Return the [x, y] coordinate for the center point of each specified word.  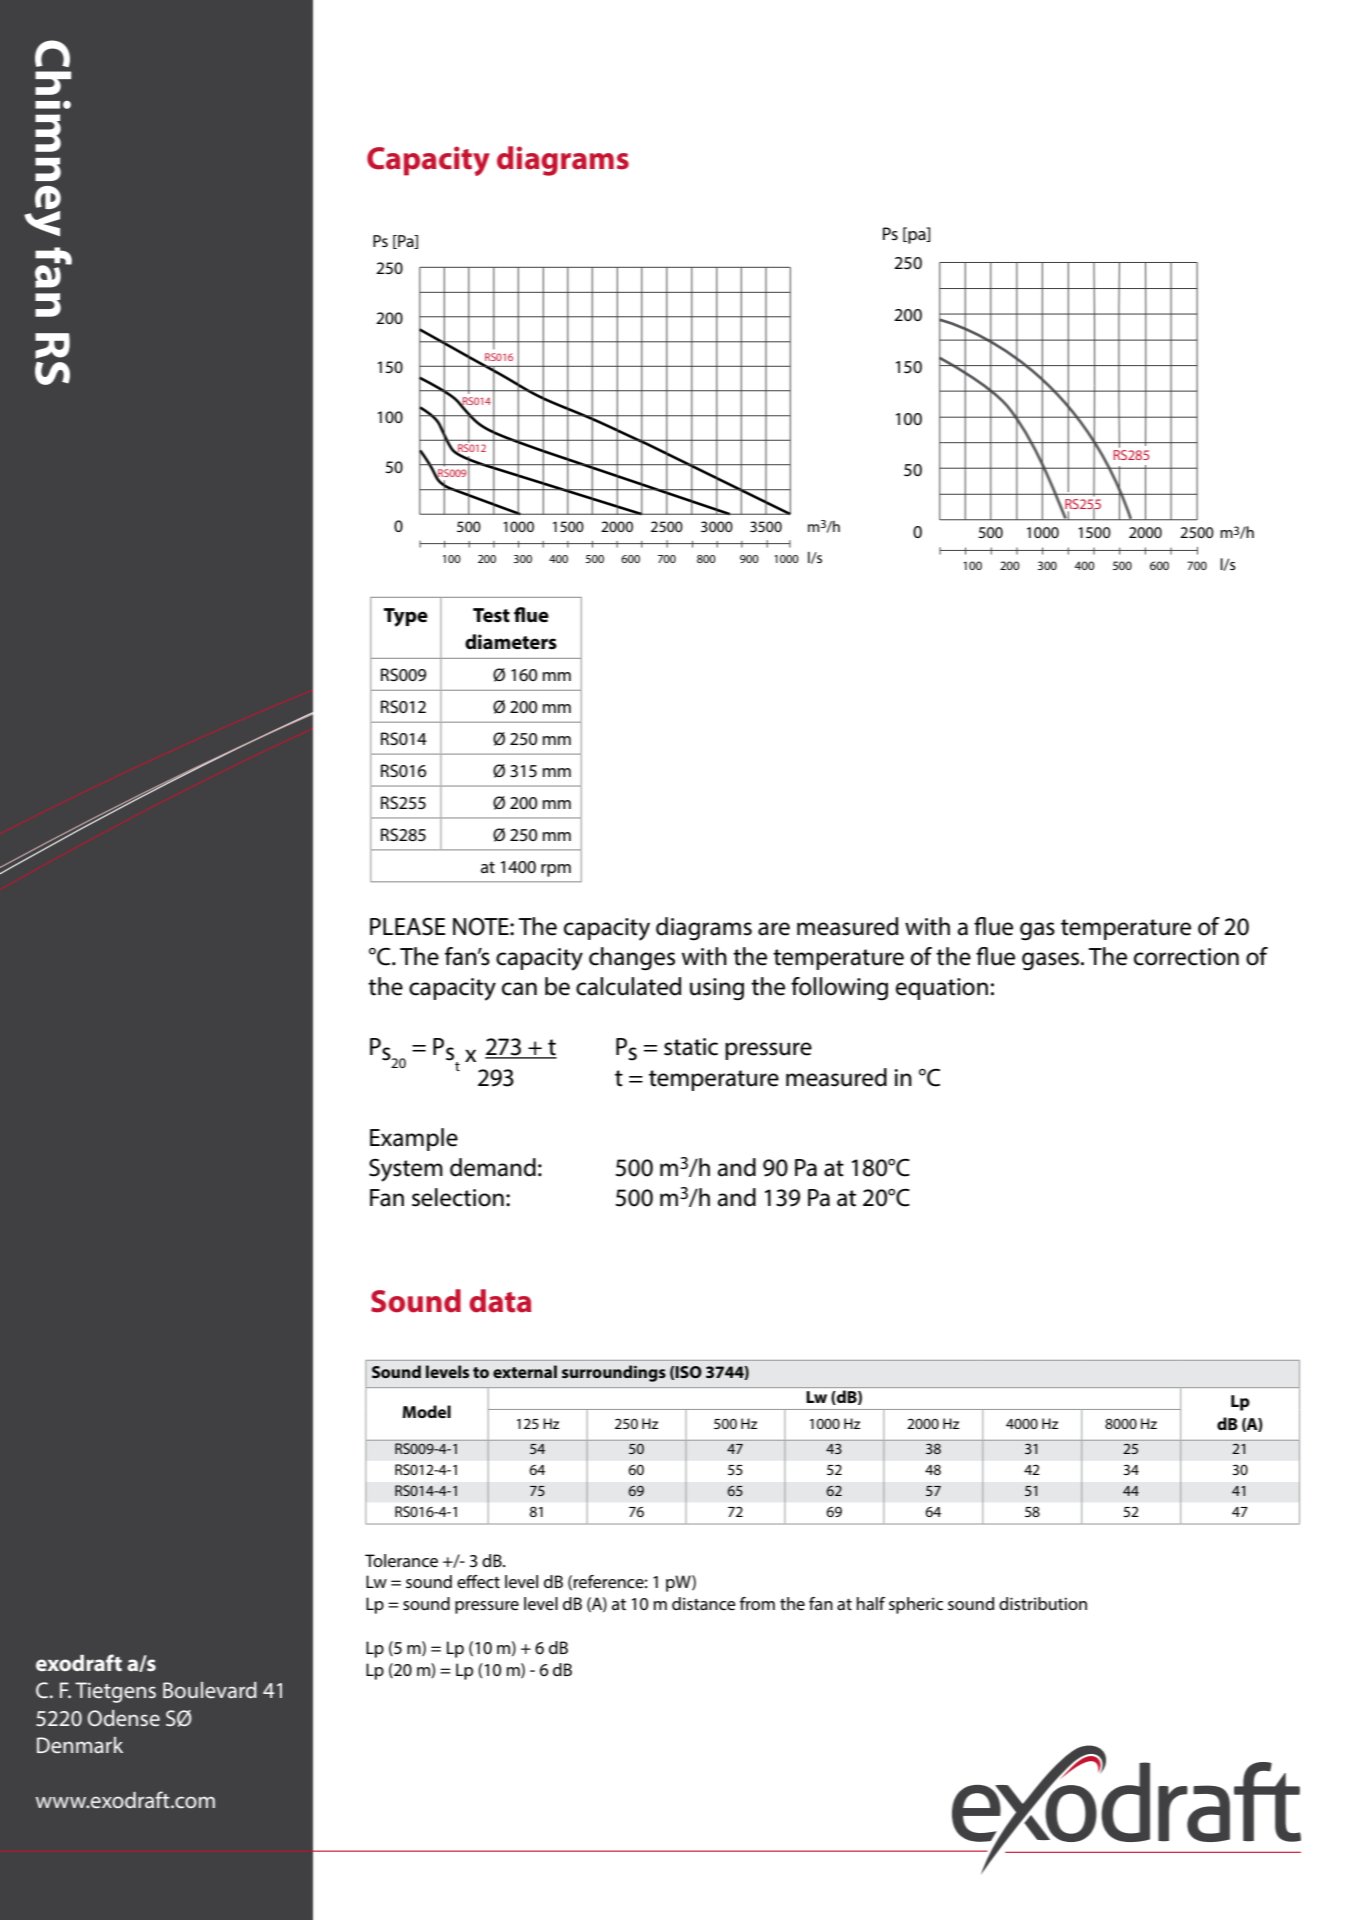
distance [704, 1603]
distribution [1043, 1603]
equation [942, 989]
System [406, 1170]
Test [491, 615]
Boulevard [210, 1690]
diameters [511, 642]
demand [493, 1167]
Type [406, 617]
